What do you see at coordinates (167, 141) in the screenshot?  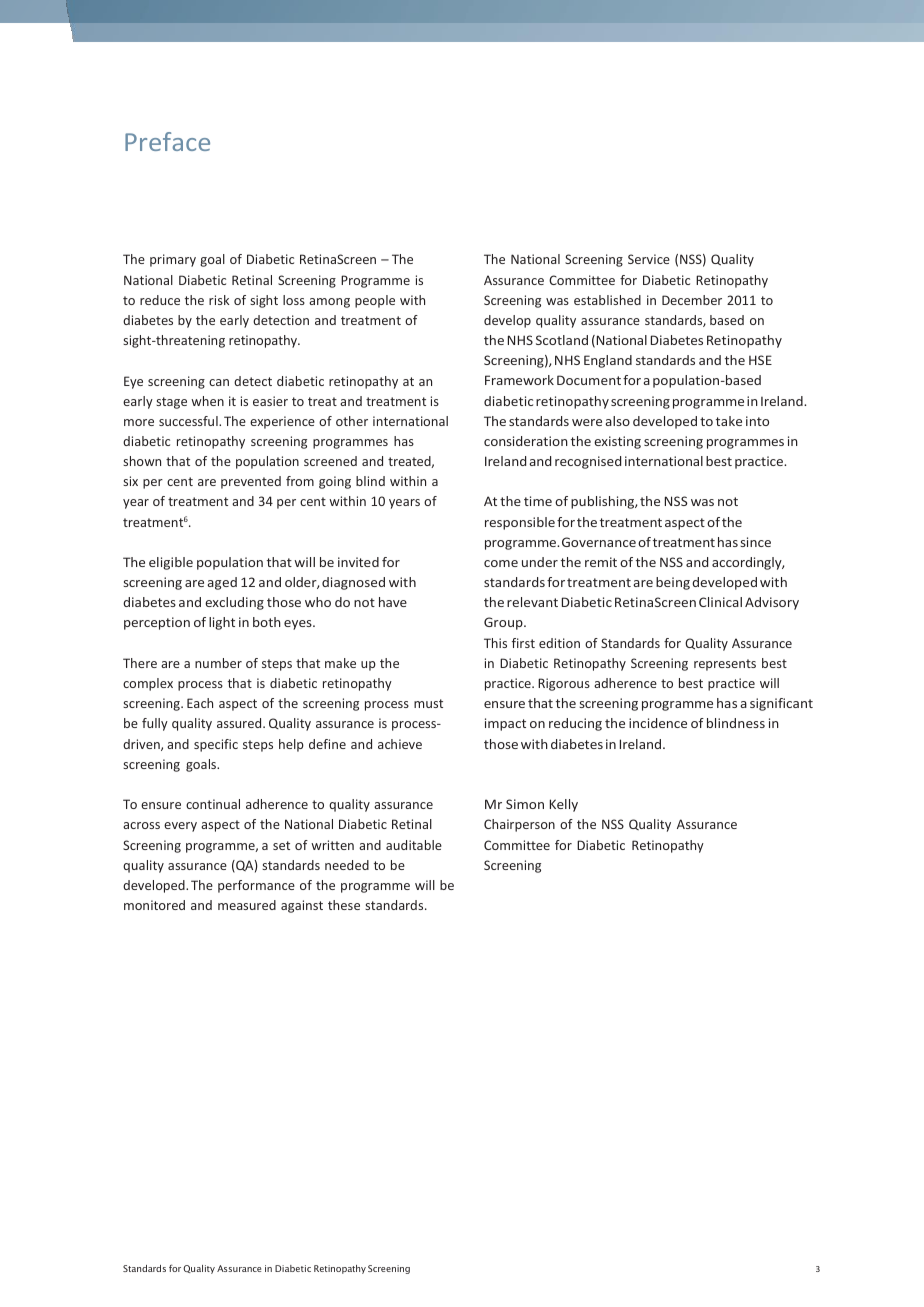 I see `Preface` at bounding box center [167, 141].
